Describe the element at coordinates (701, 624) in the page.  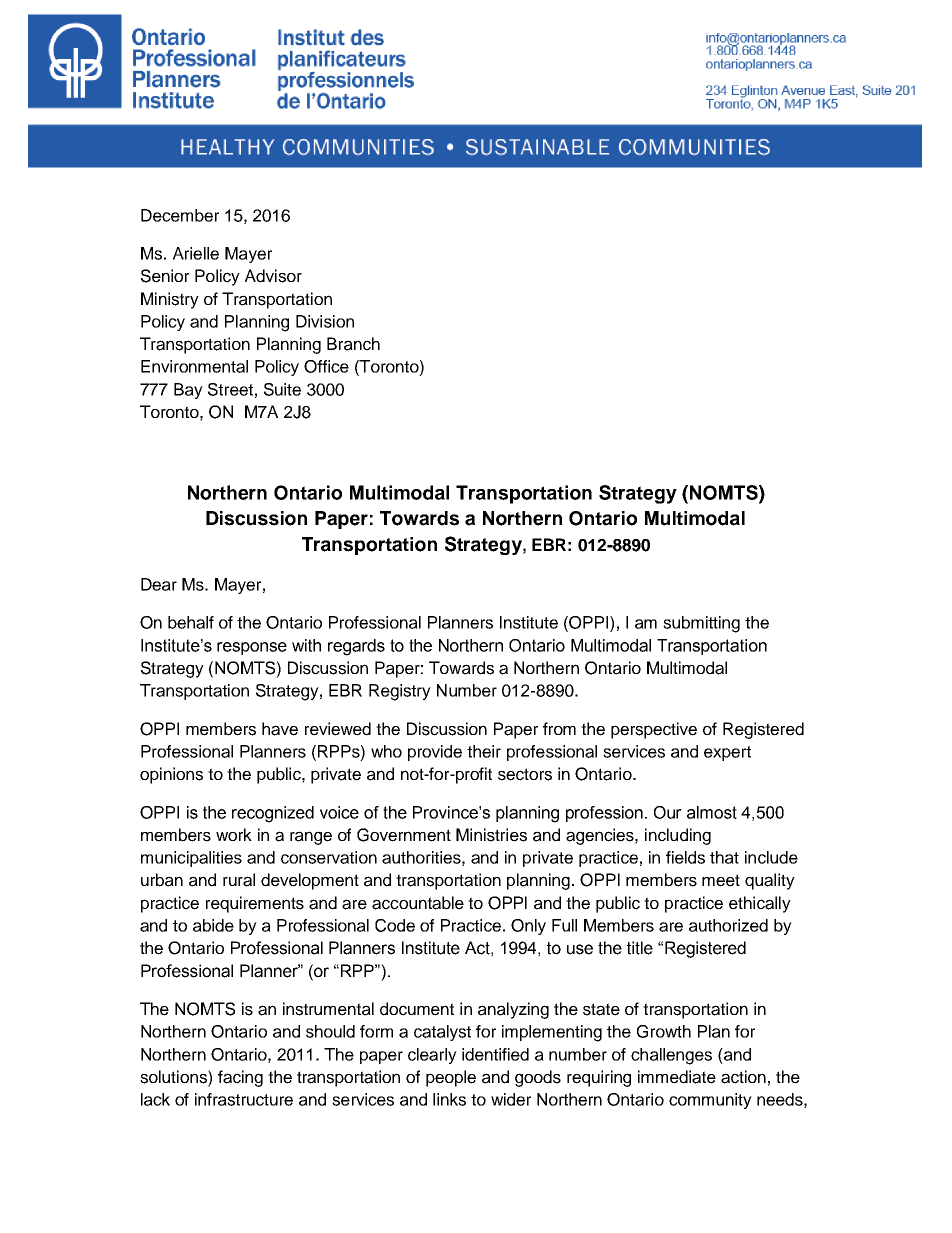
I see `submitting` at that location.
